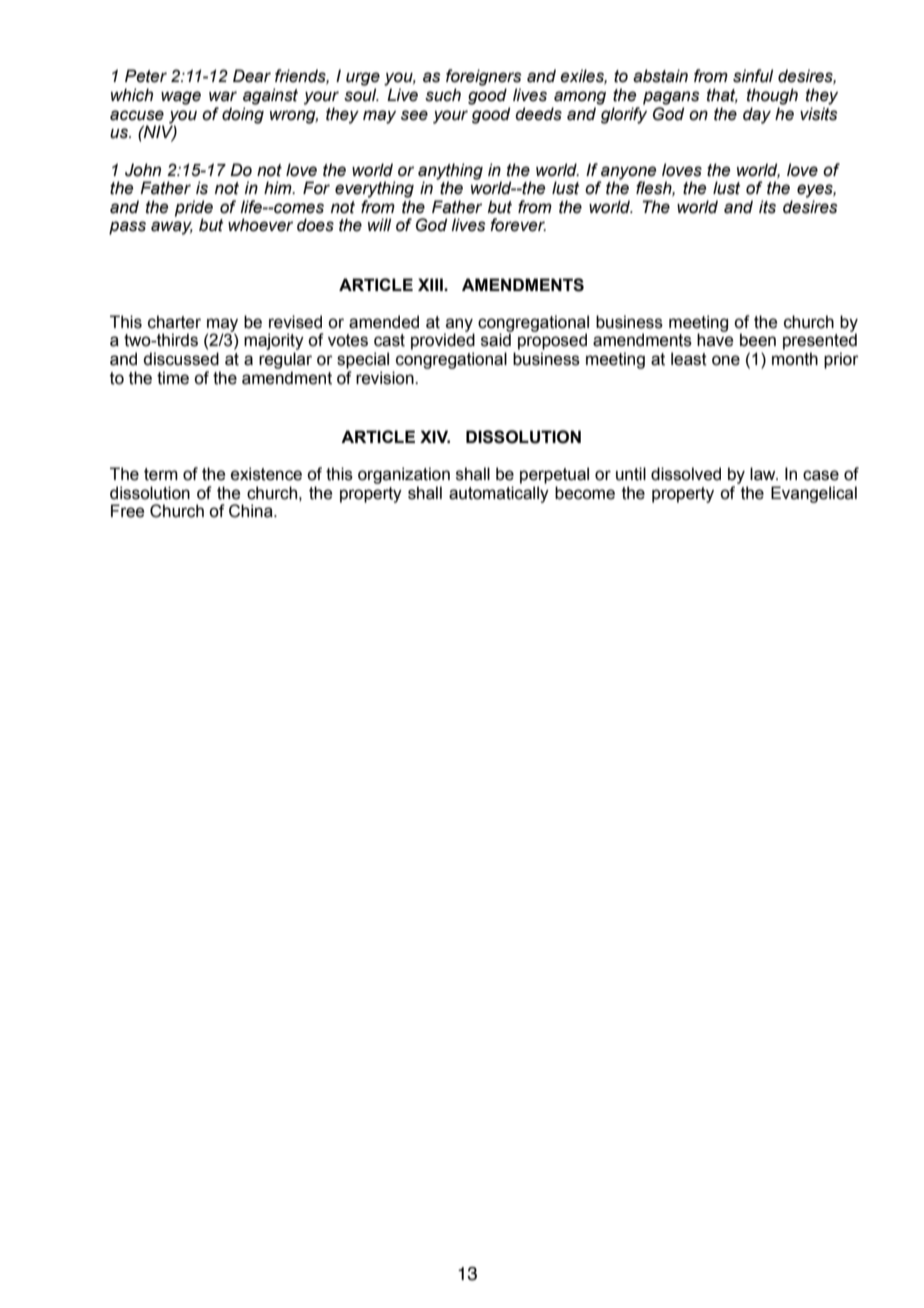 The width and height of the document is (924, 1308). Describe the element at coordinates (758, 340) in the document. I see `been` at that location.
